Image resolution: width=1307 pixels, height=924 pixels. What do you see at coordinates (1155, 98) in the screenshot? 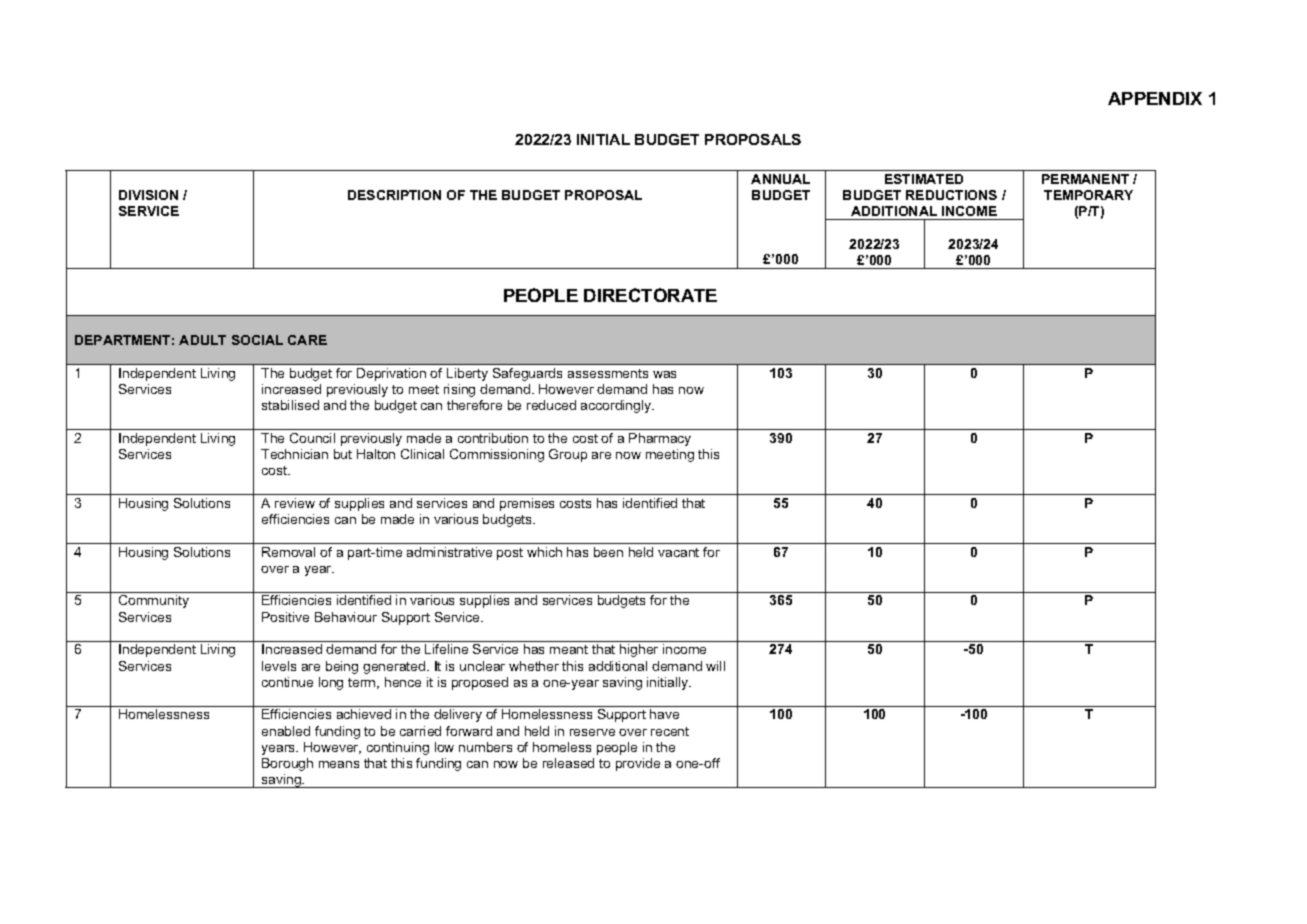
I see `APPENDIX` at bounding box center [1155, 98].
